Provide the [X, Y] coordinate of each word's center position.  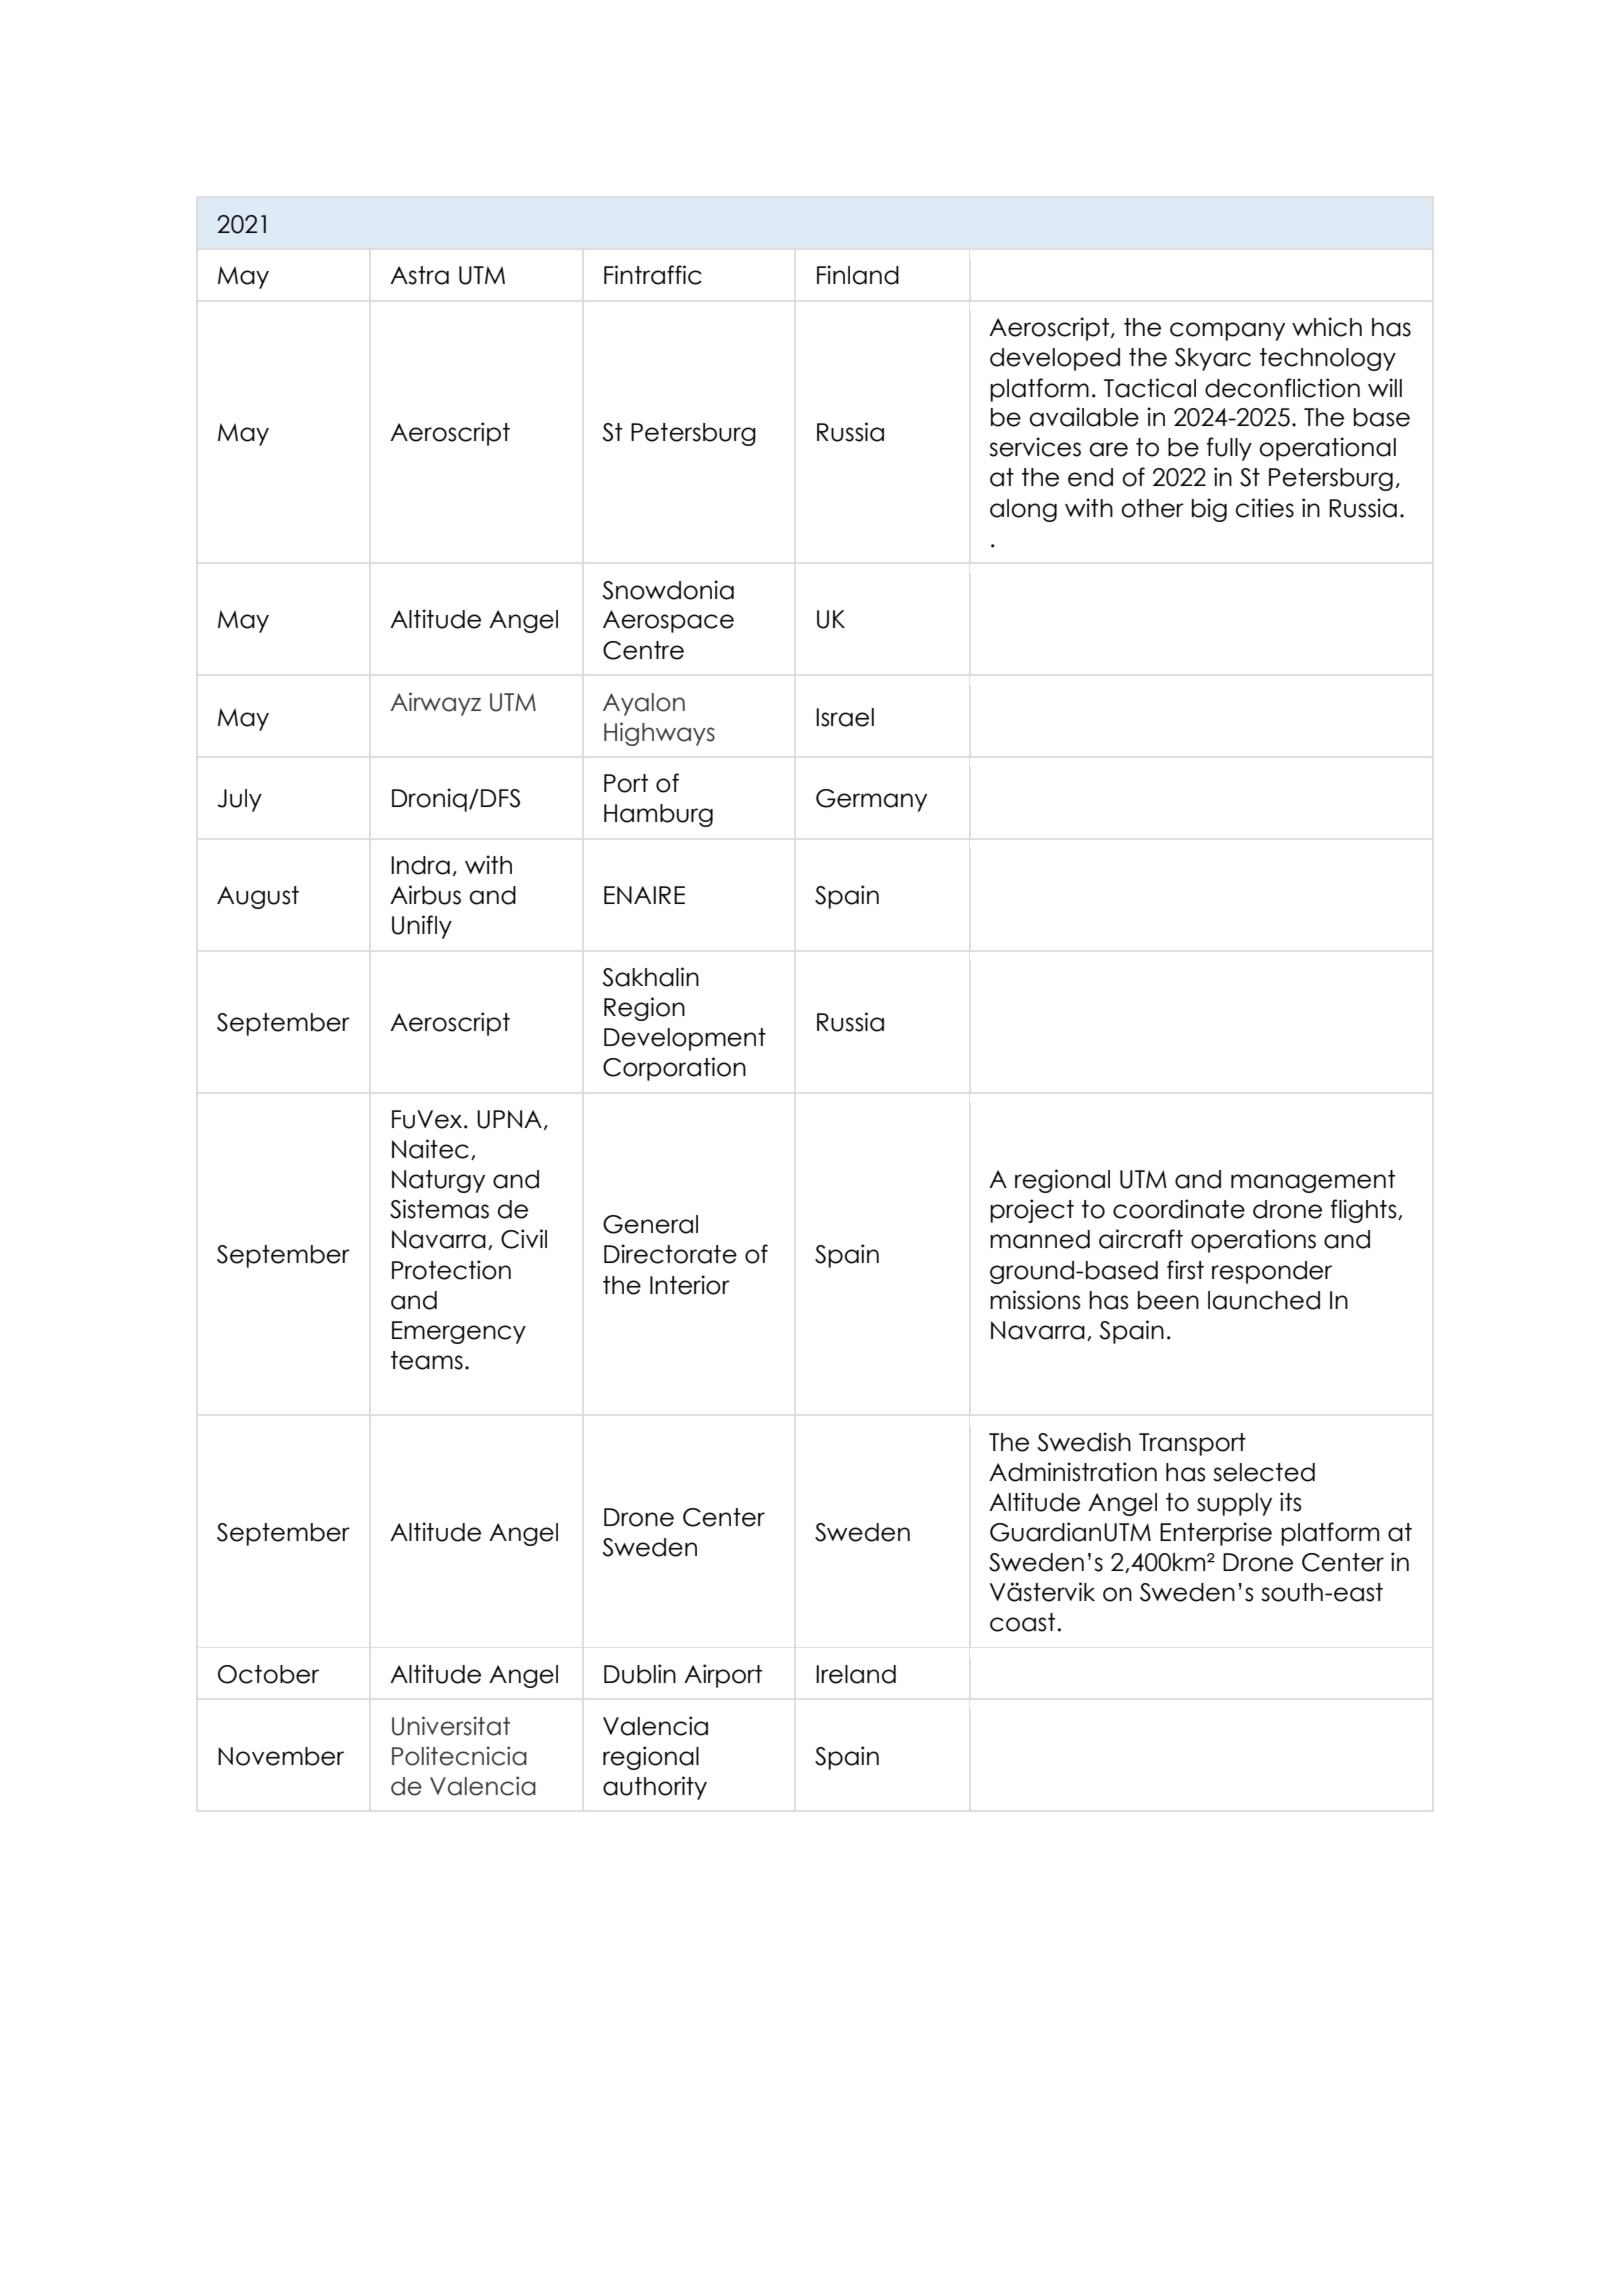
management [1313, 1181]
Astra [419, 275]
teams [427, 1360]
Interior [690, 1285]
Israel [845, 717]
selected [1264, 1472]
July [239, 800]
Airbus [425, 895]
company [1227, 331]
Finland [858, 275]
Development [685, 1039]
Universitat [451, 1726]
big [1209, 510]
